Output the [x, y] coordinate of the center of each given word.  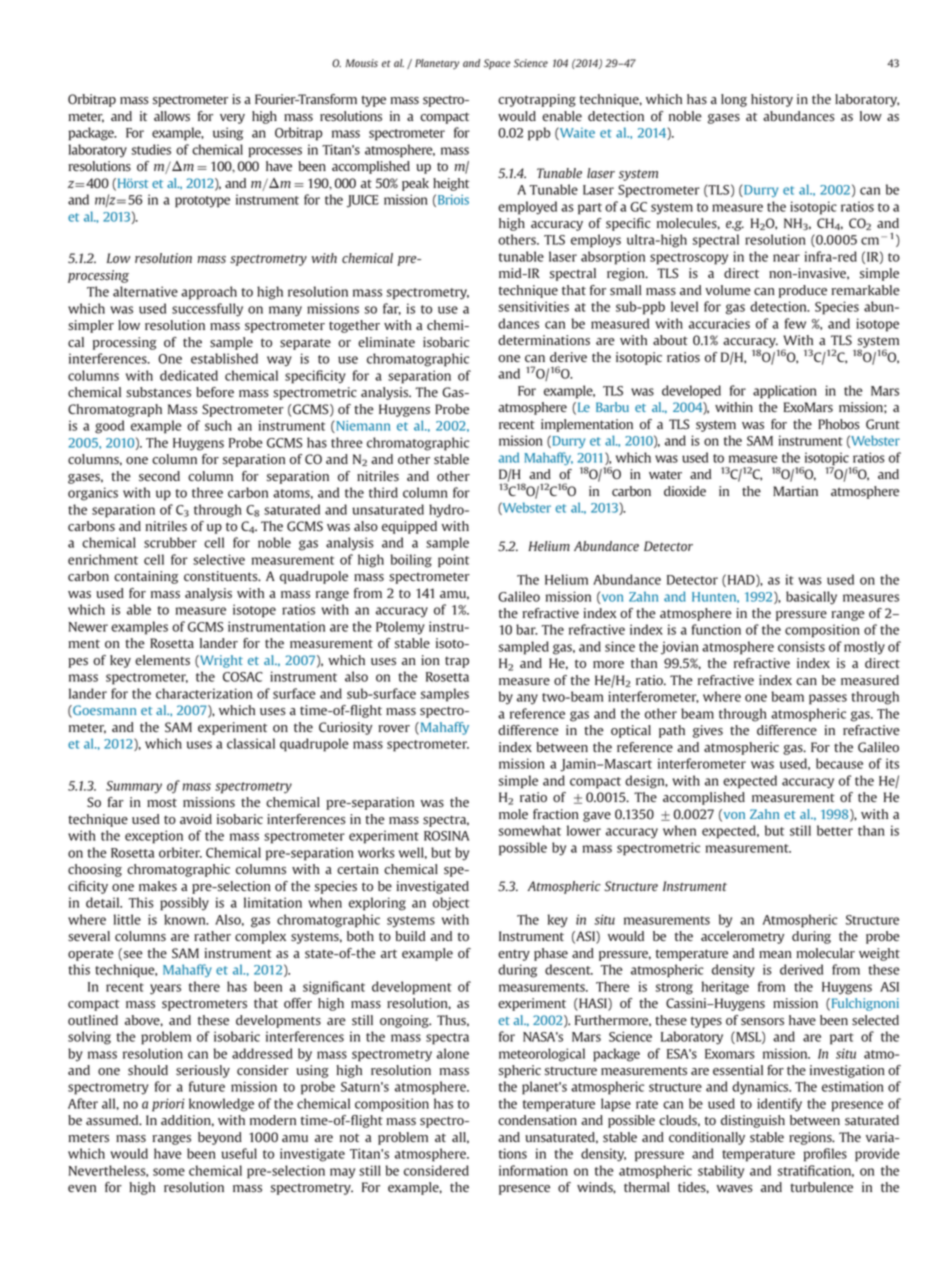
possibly [184, 904]
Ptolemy [400, 628]
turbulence [821, 1187]
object [451, 904]
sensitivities [534, 306]
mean [775, 954]
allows [172, 116]
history [772, 100]
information [533, 1170]
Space [497, 64]
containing [146, 577]
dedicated [189, 375]
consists [801, 646]
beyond [220, 1138]
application [785, 392]
